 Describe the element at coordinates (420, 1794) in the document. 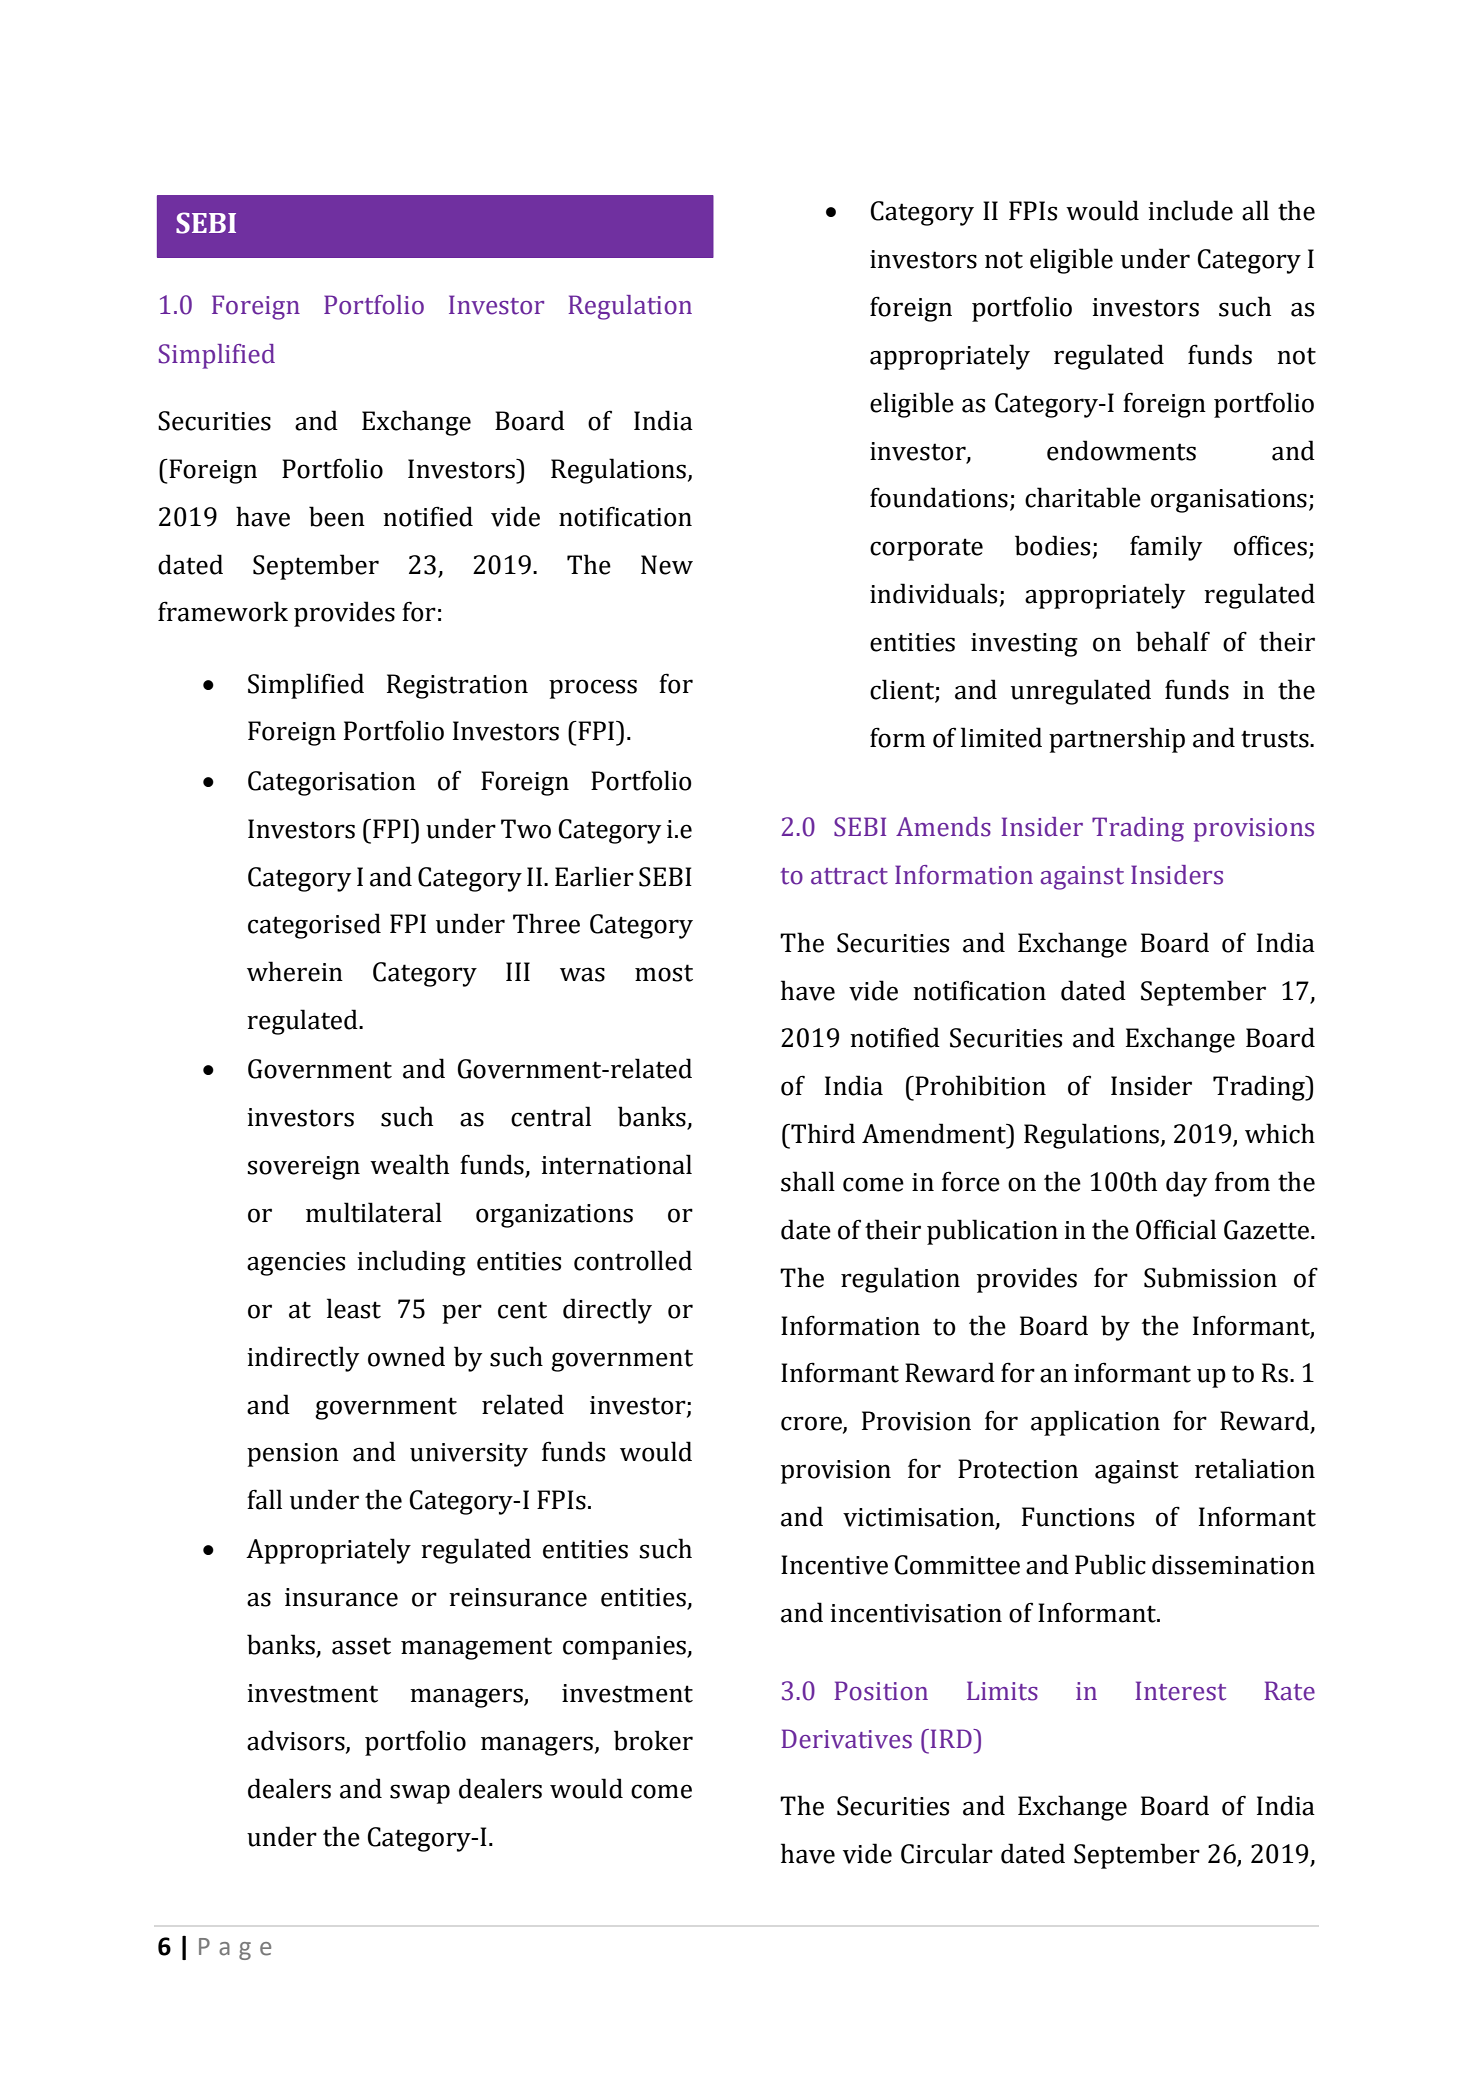

I see `swap` at that location.
